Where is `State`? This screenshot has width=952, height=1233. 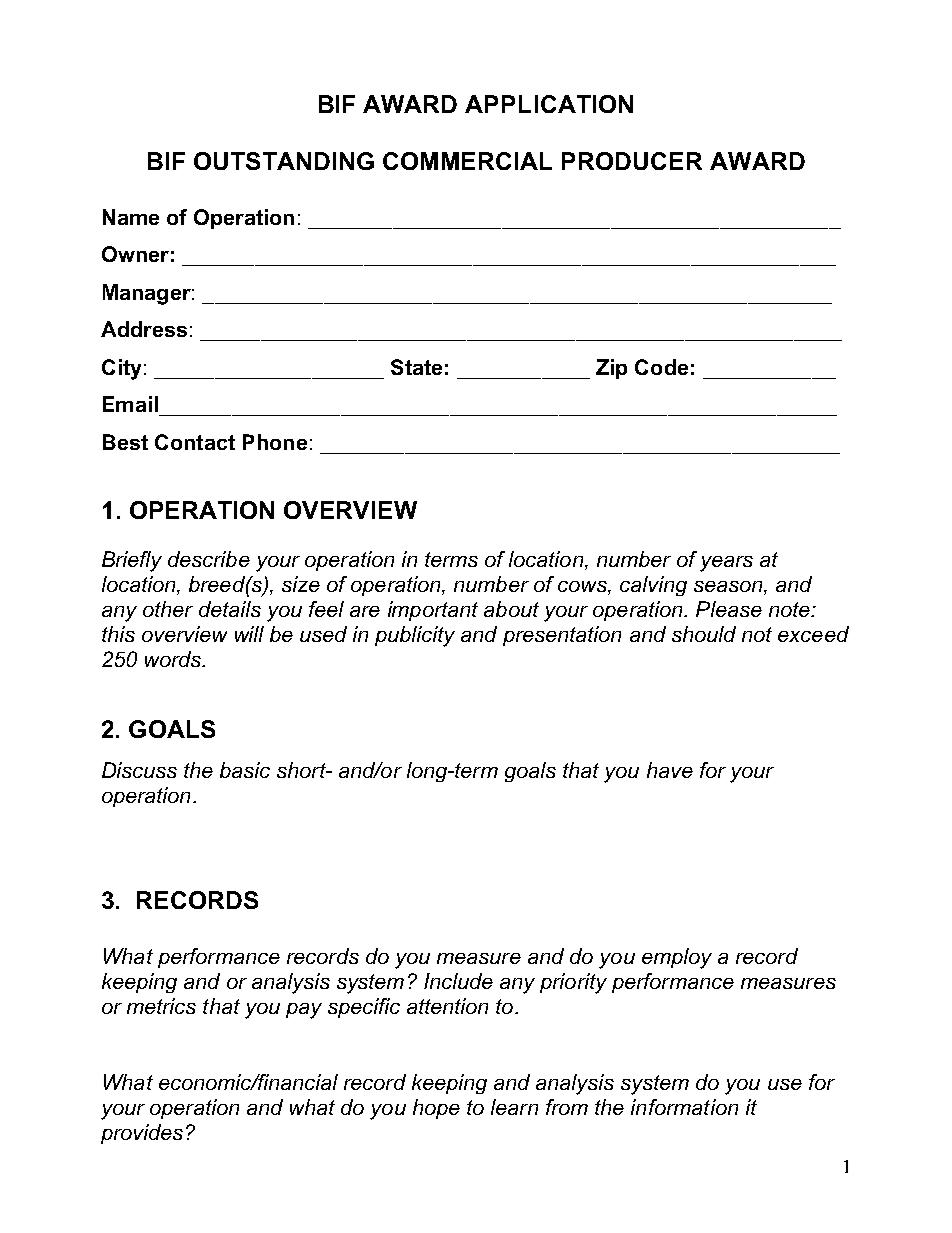
State is located at coordinates (416, 367).
